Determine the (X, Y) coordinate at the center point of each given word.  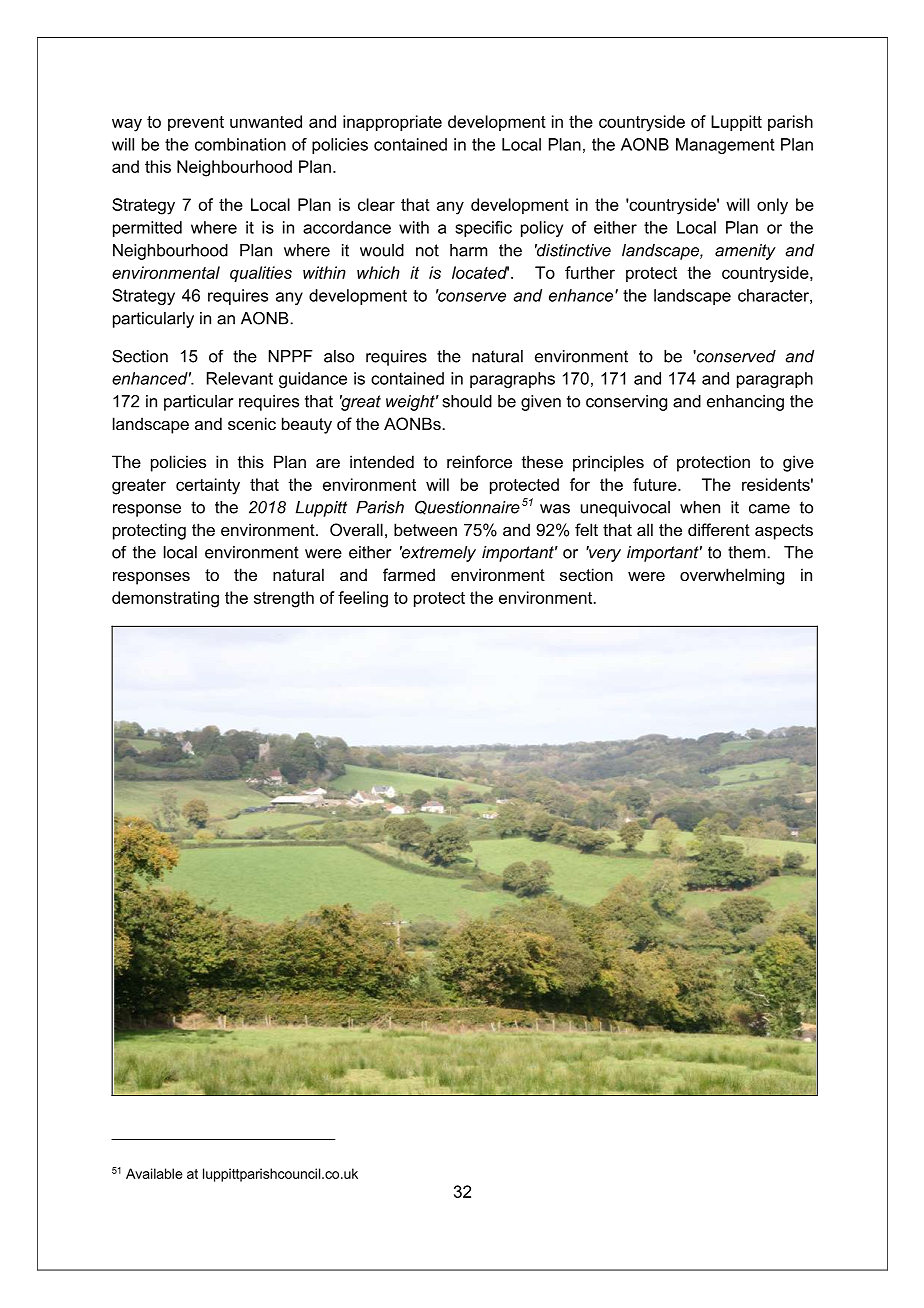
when (700, 507)
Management (725, 146)
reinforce (479, 461)
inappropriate (392, 123)
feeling (363, 599)
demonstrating (165, 599)
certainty (208, 486)
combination (240, 144)
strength (284, 599)
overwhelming (732, 576)
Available (154, 1173)
